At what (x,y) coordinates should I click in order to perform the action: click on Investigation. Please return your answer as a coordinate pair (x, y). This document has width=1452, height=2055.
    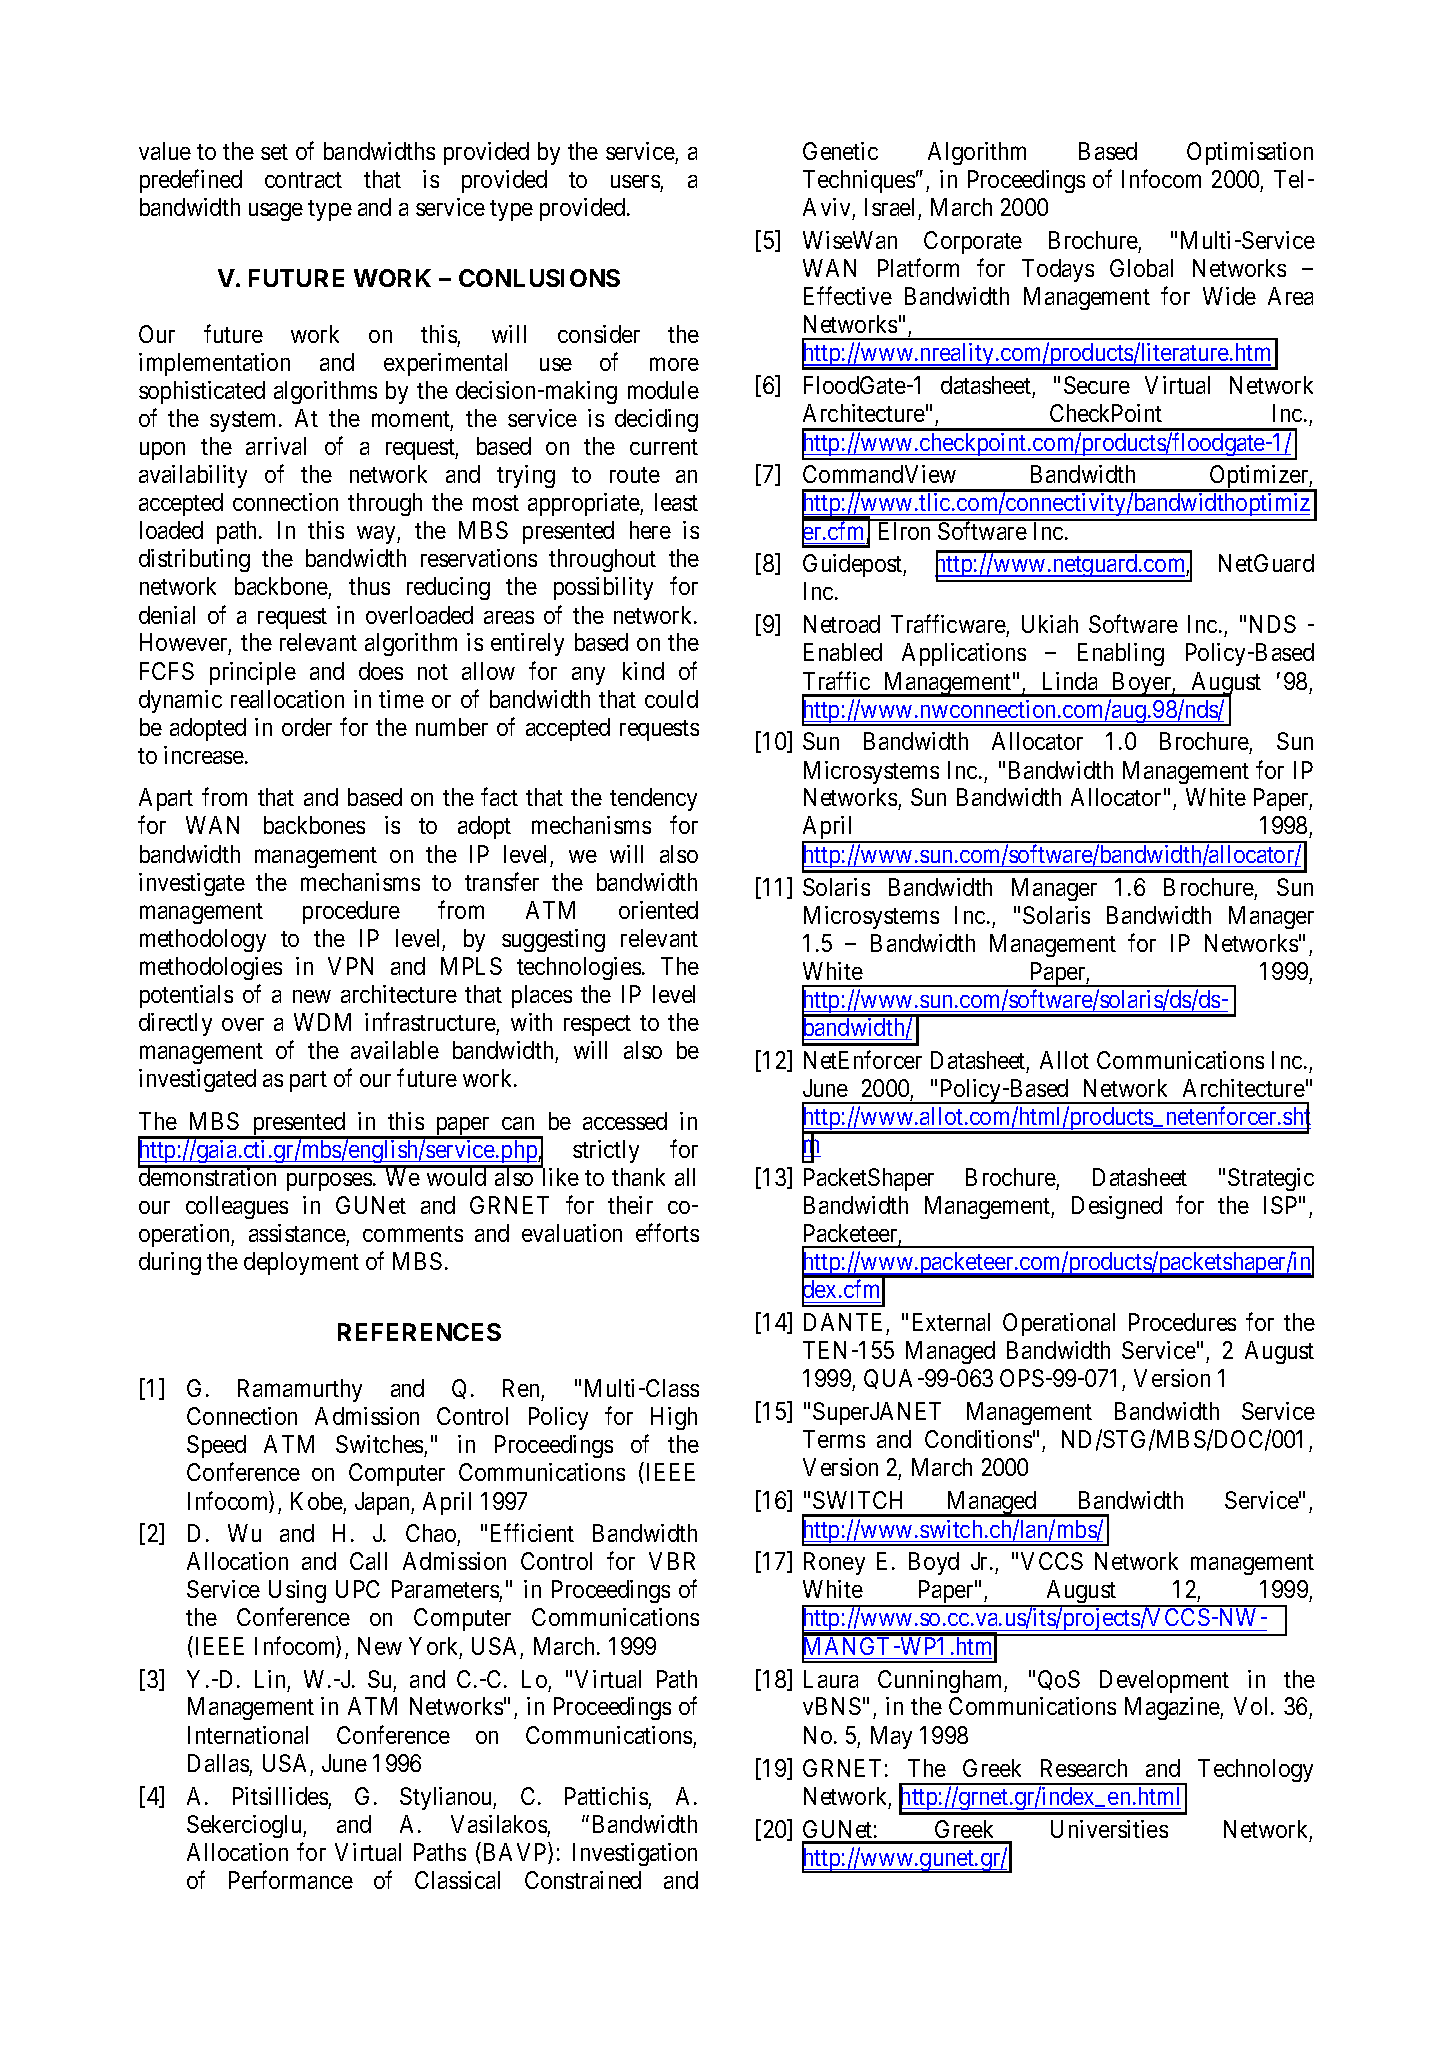
    Looking at the image, I should click on (635, 1854).
